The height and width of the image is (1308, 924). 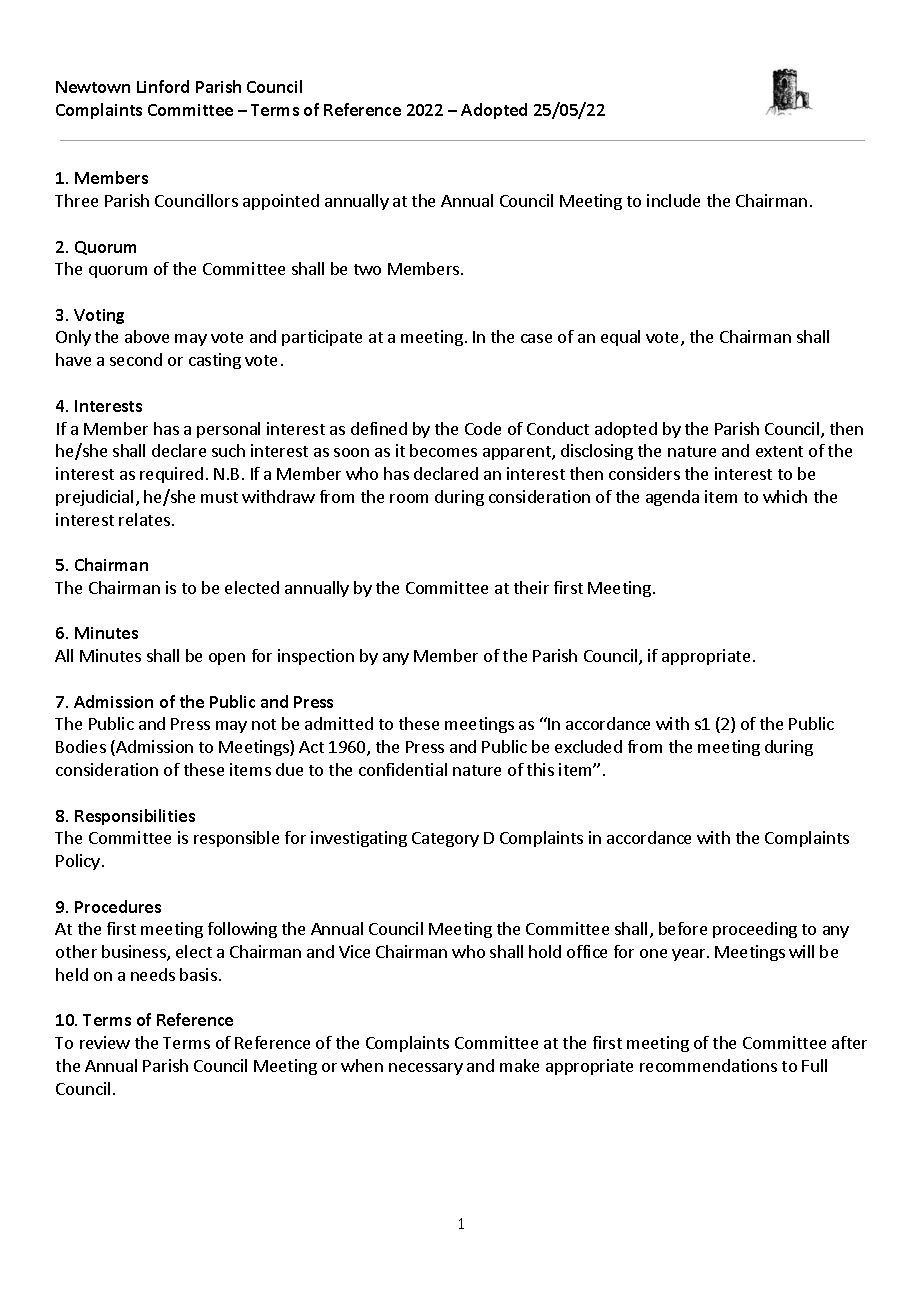 What do you see at coordinates (135, 817) in the image?
I see `Responsibilities` at bounding box center [135, 817].
